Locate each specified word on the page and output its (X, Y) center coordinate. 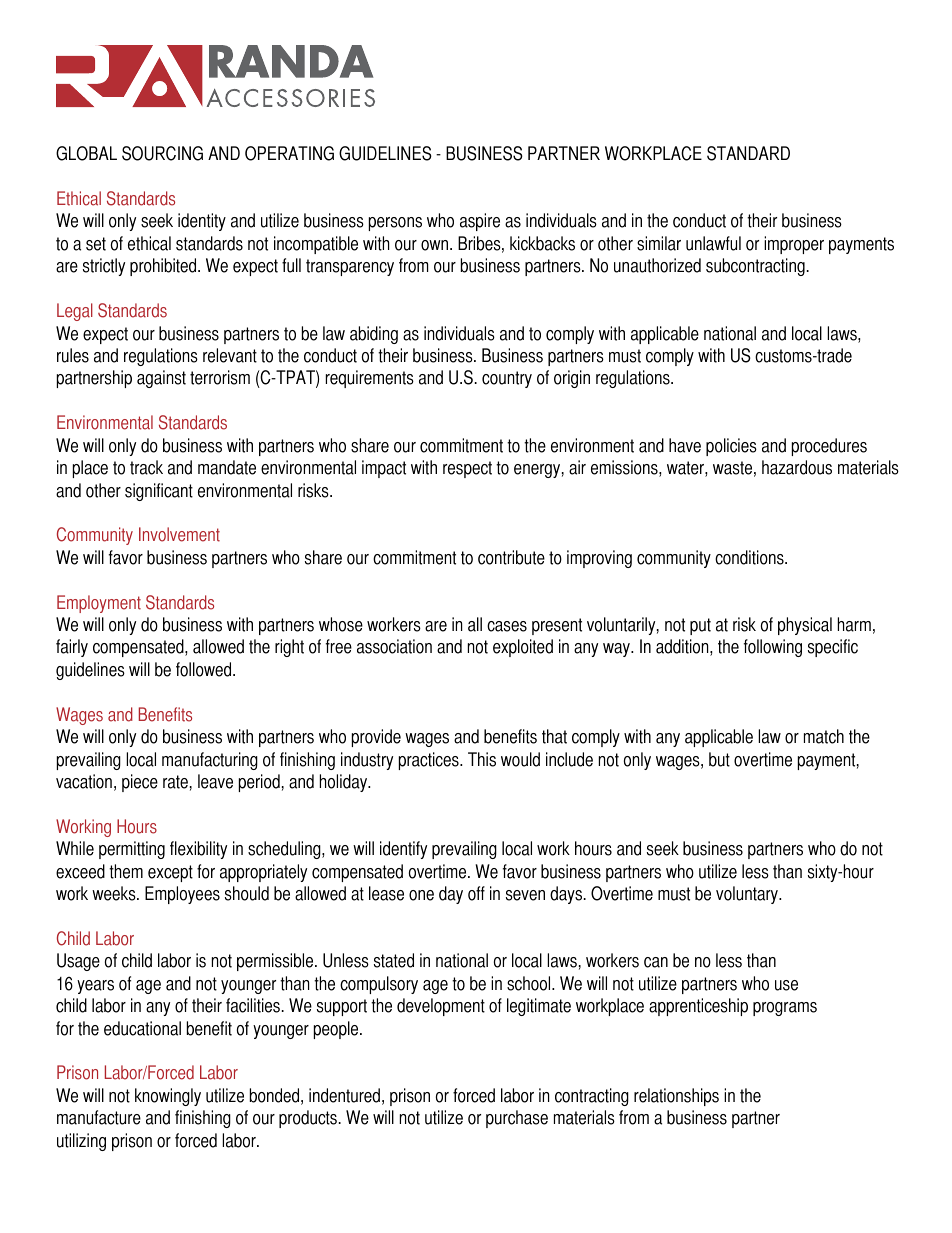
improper (794, 245)
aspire (480, 222)
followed (205, 669)
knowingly (168, 1097)
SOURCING (162, 153)
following (773, 648)
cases (507, 626)
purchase (517, 1119)
